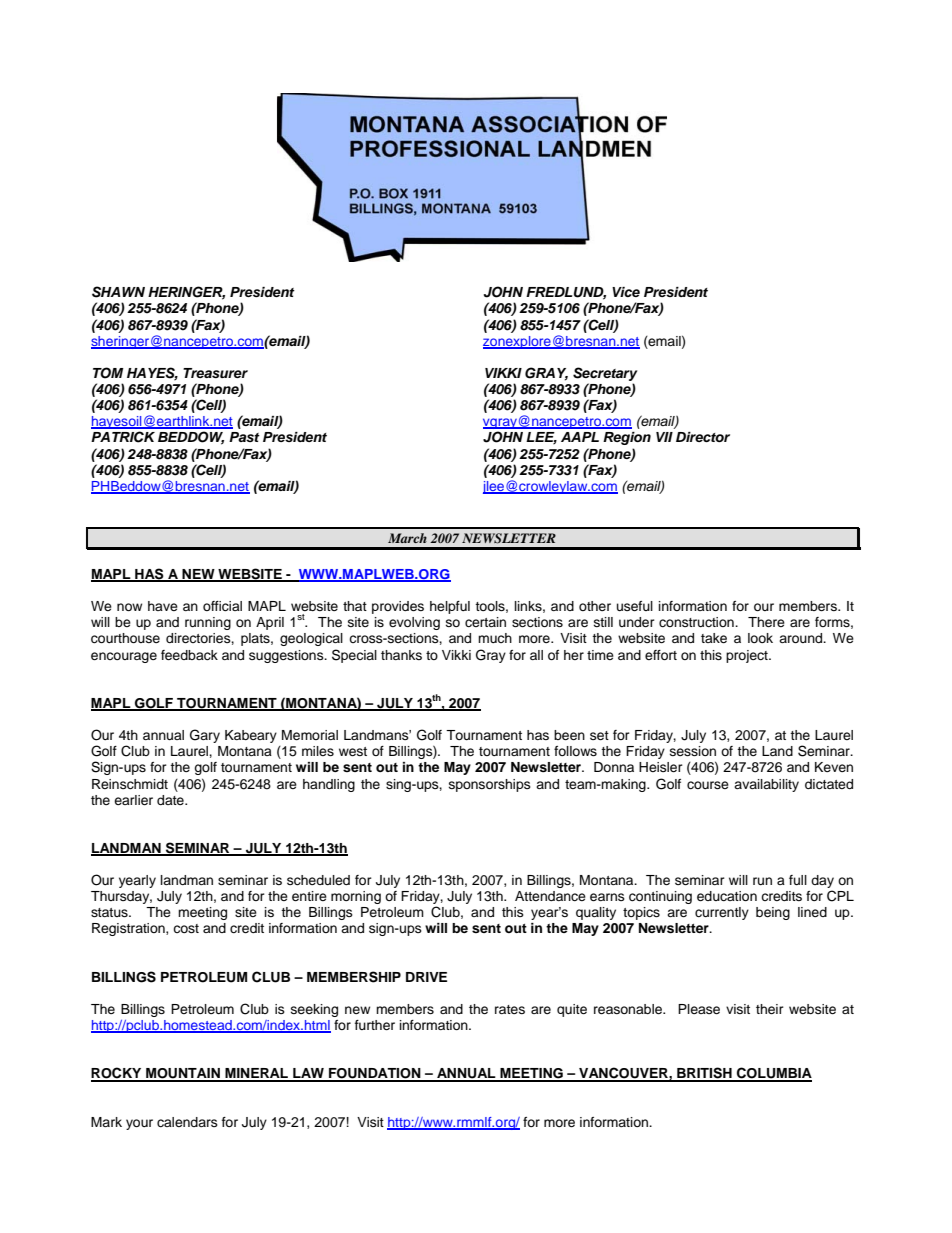  Describe the element at coordinates (605, 374) in the screenshot. I see `Secretary` at that location.
